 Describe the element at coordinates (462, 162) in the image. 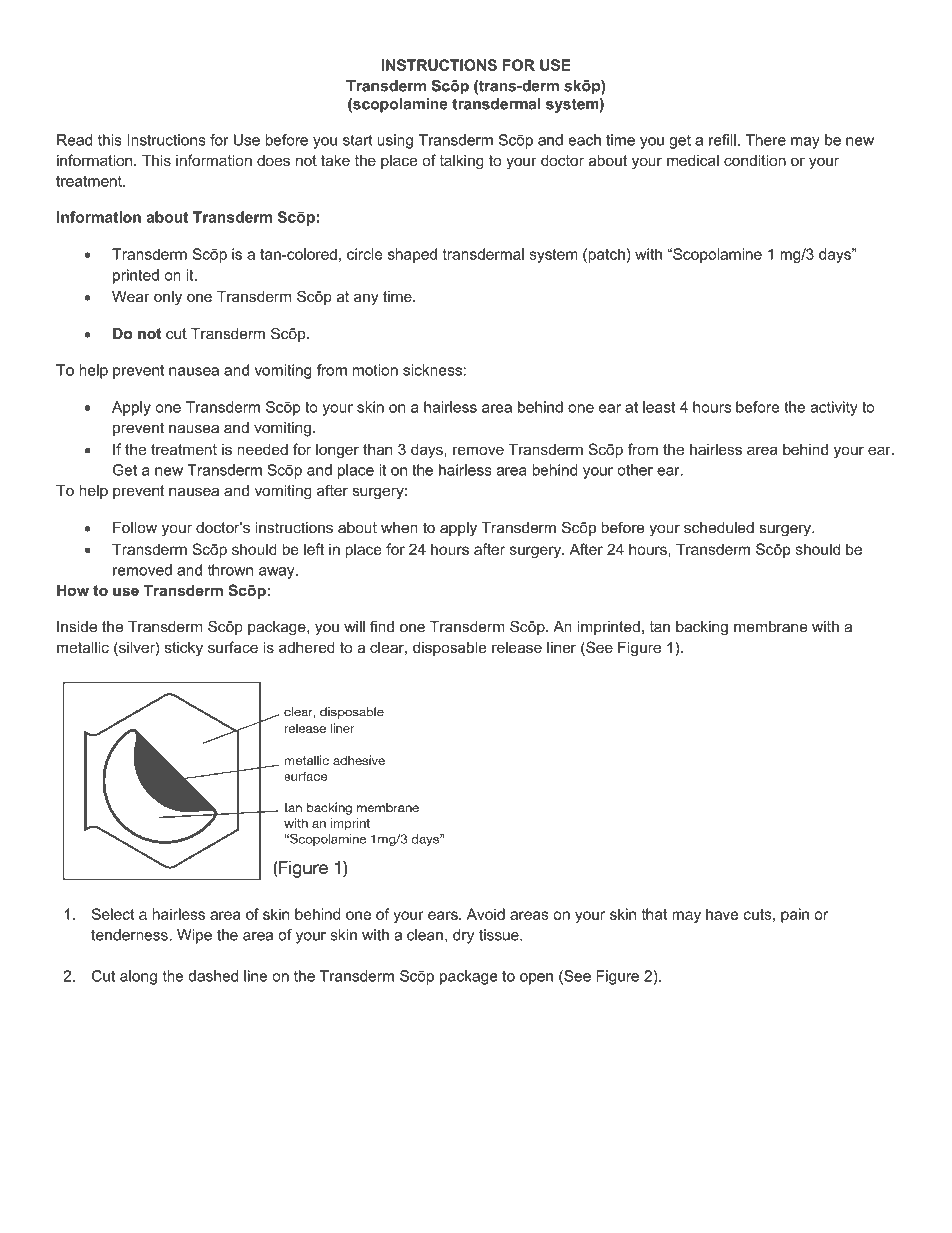

I see `talking` at that location.
